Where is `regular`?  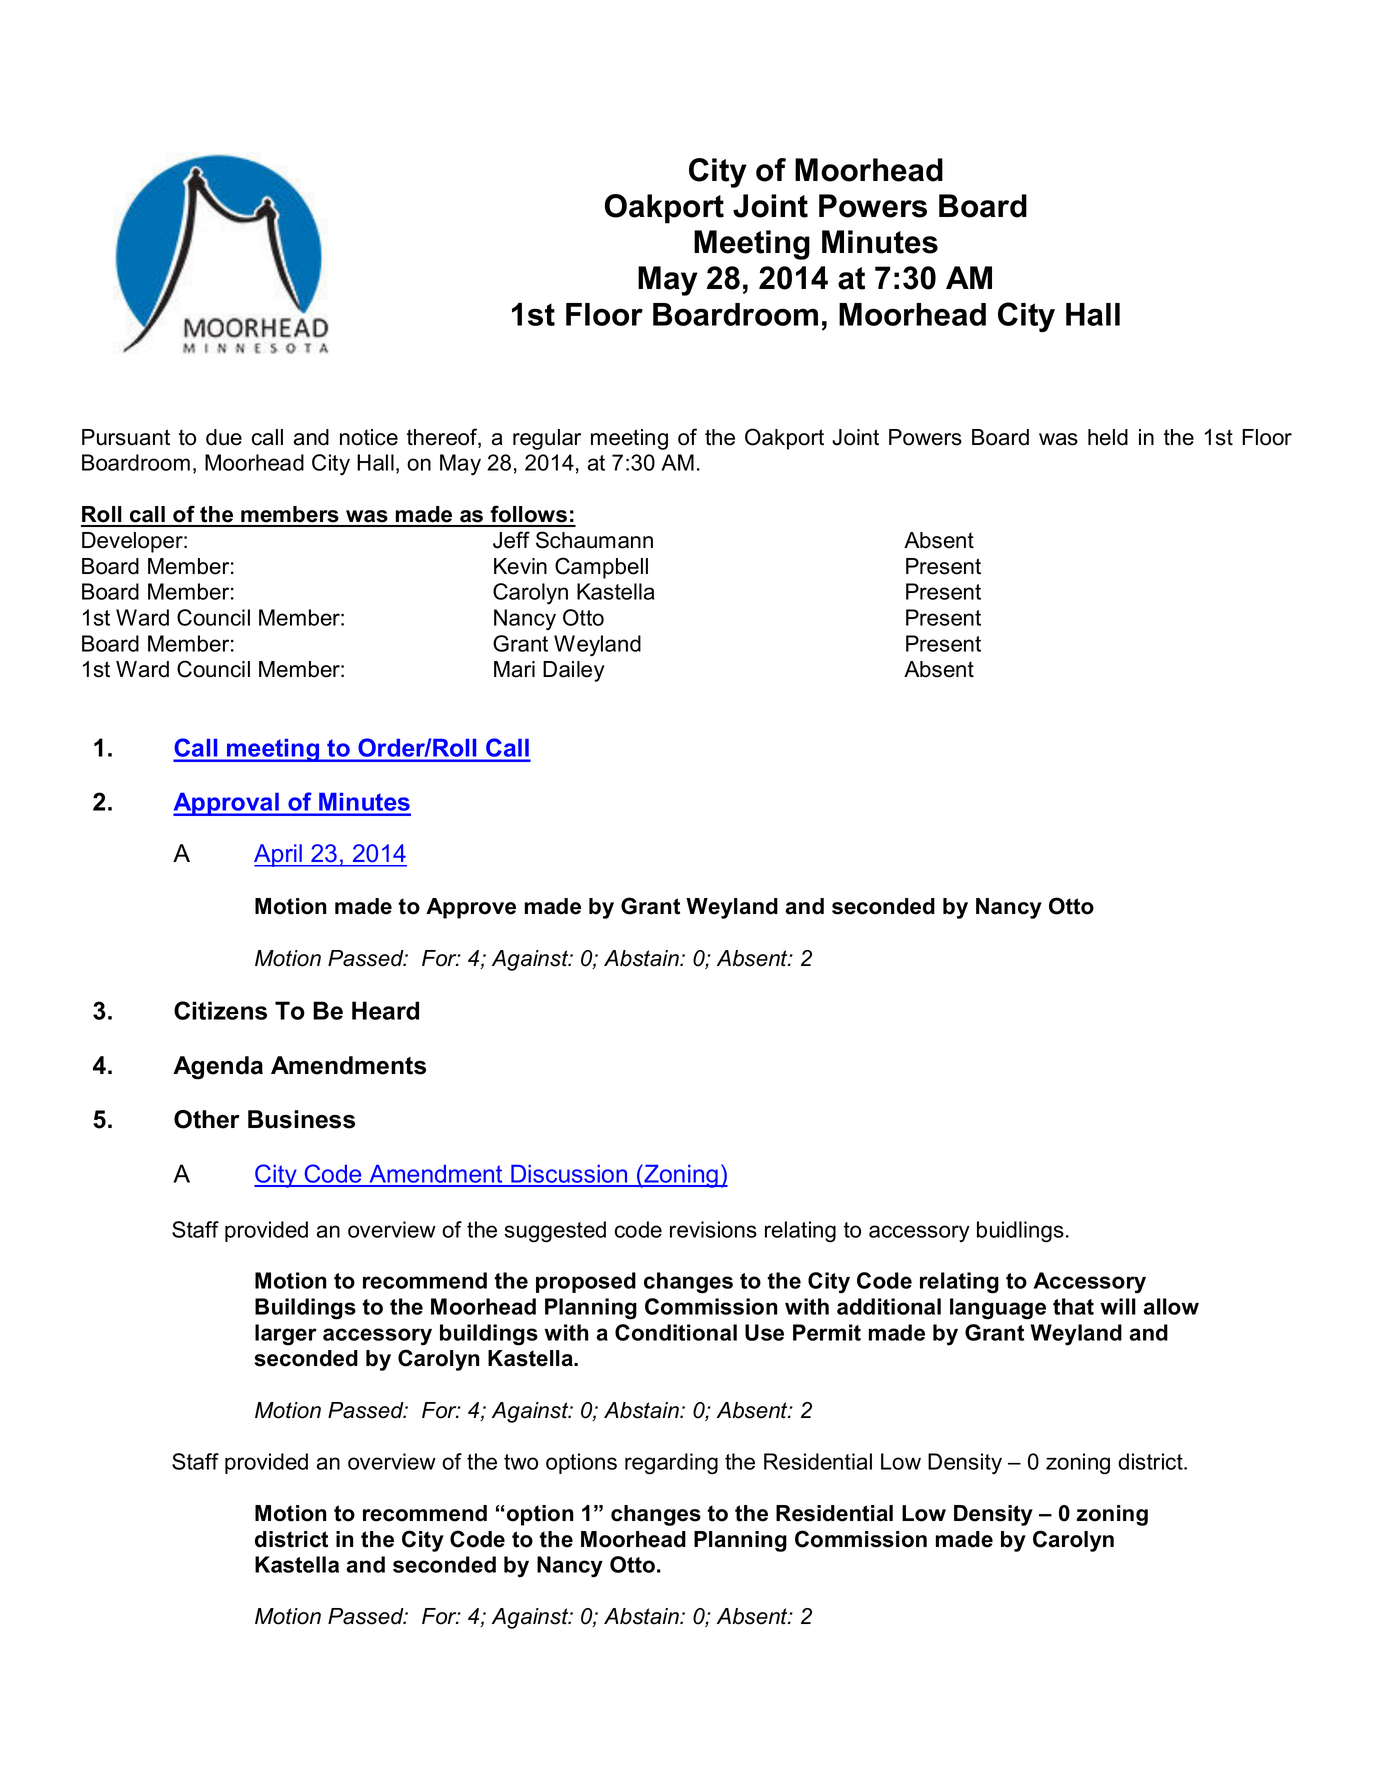
regular is located at coordinates (547, 439).
